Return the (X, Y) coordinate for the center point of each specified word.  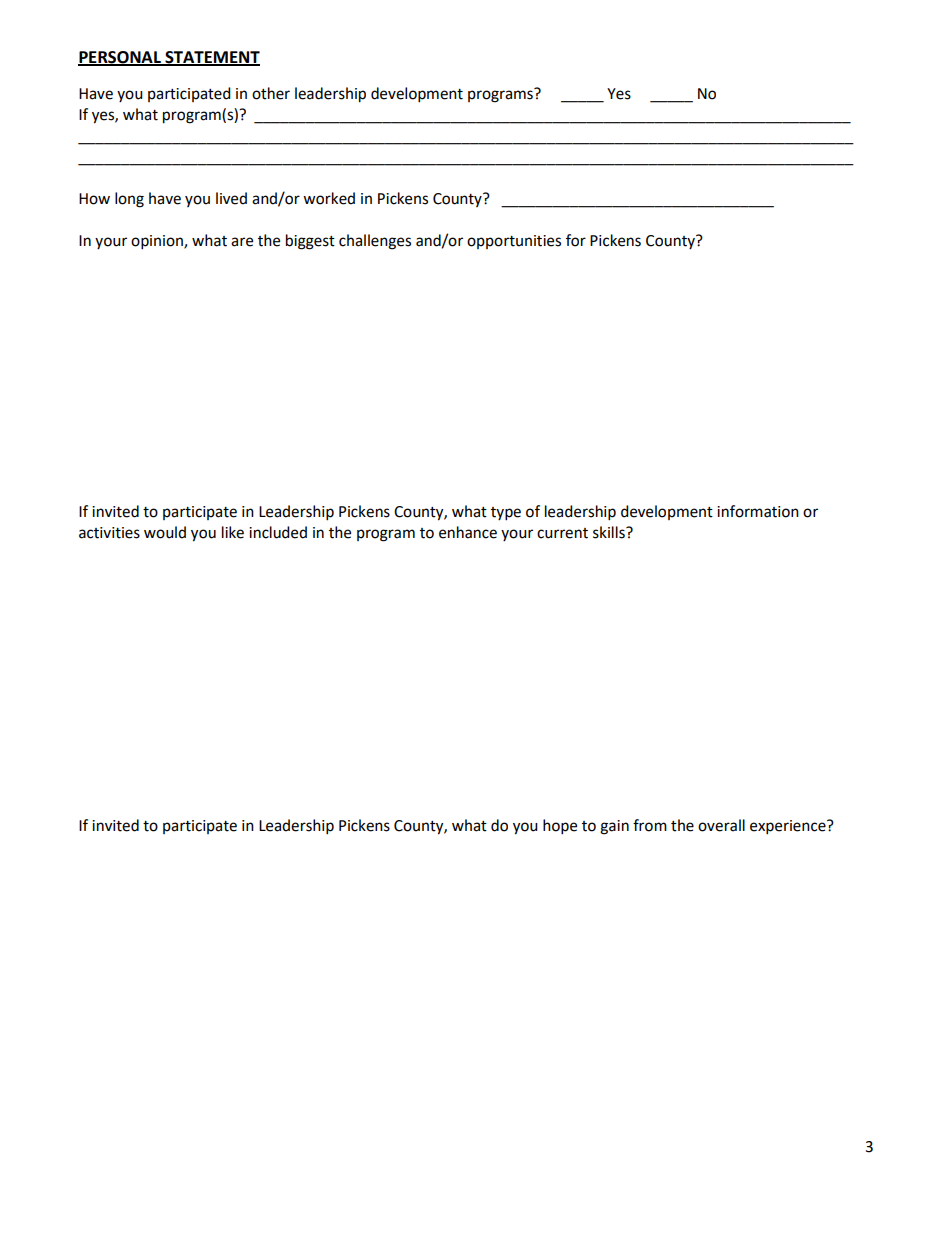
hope (560, 827)
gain (614, 827)
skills (610, 532)
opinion (158, 242)
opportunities (514, 242)
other (271, 93)
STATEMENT (211, 58)
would (165, 532)
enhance (468, 532)
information (758, 511)
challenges (375, 242)
